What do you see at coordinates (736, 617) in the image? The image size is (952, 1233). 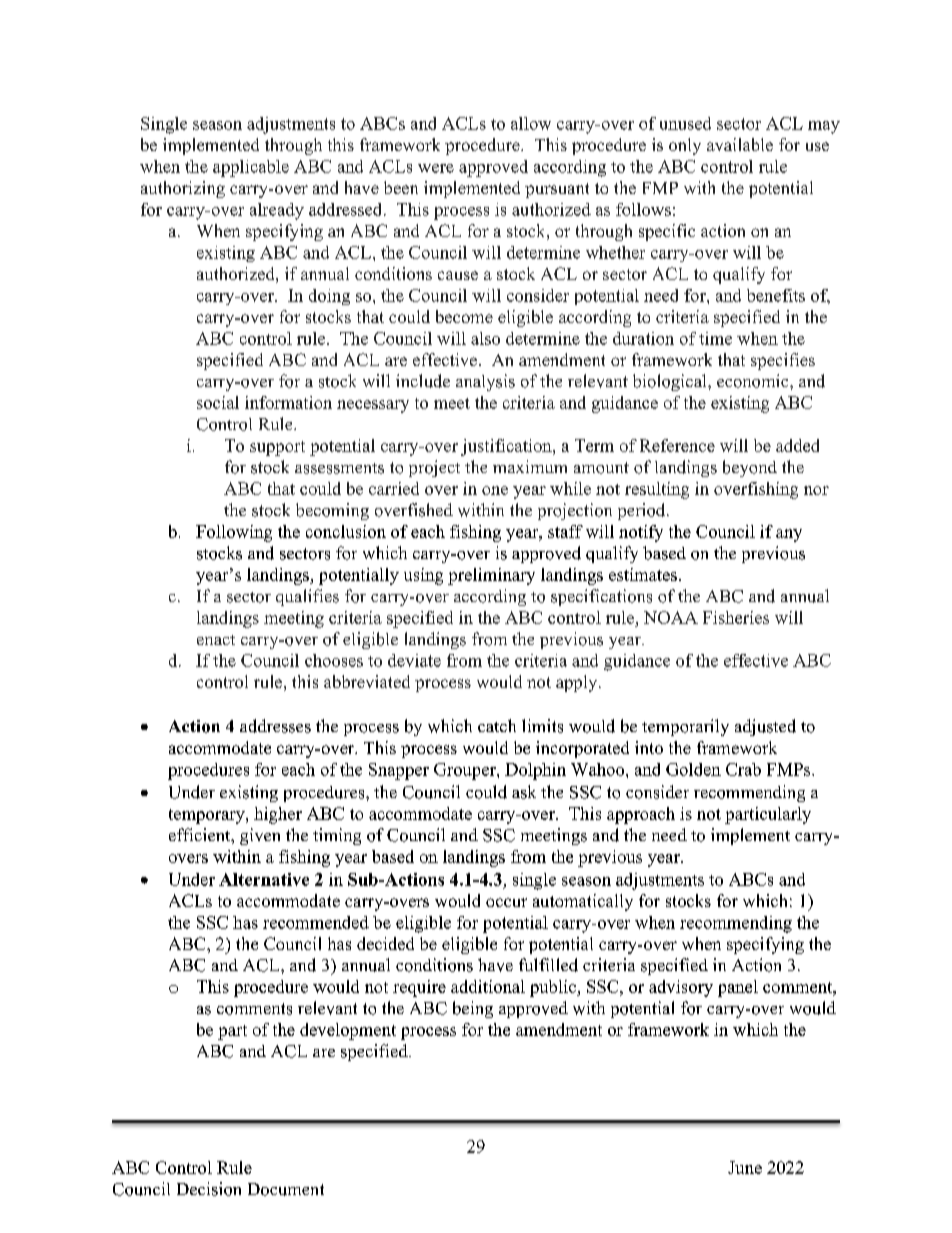 I see `Fisheries` at bounding box center [736, 617].
